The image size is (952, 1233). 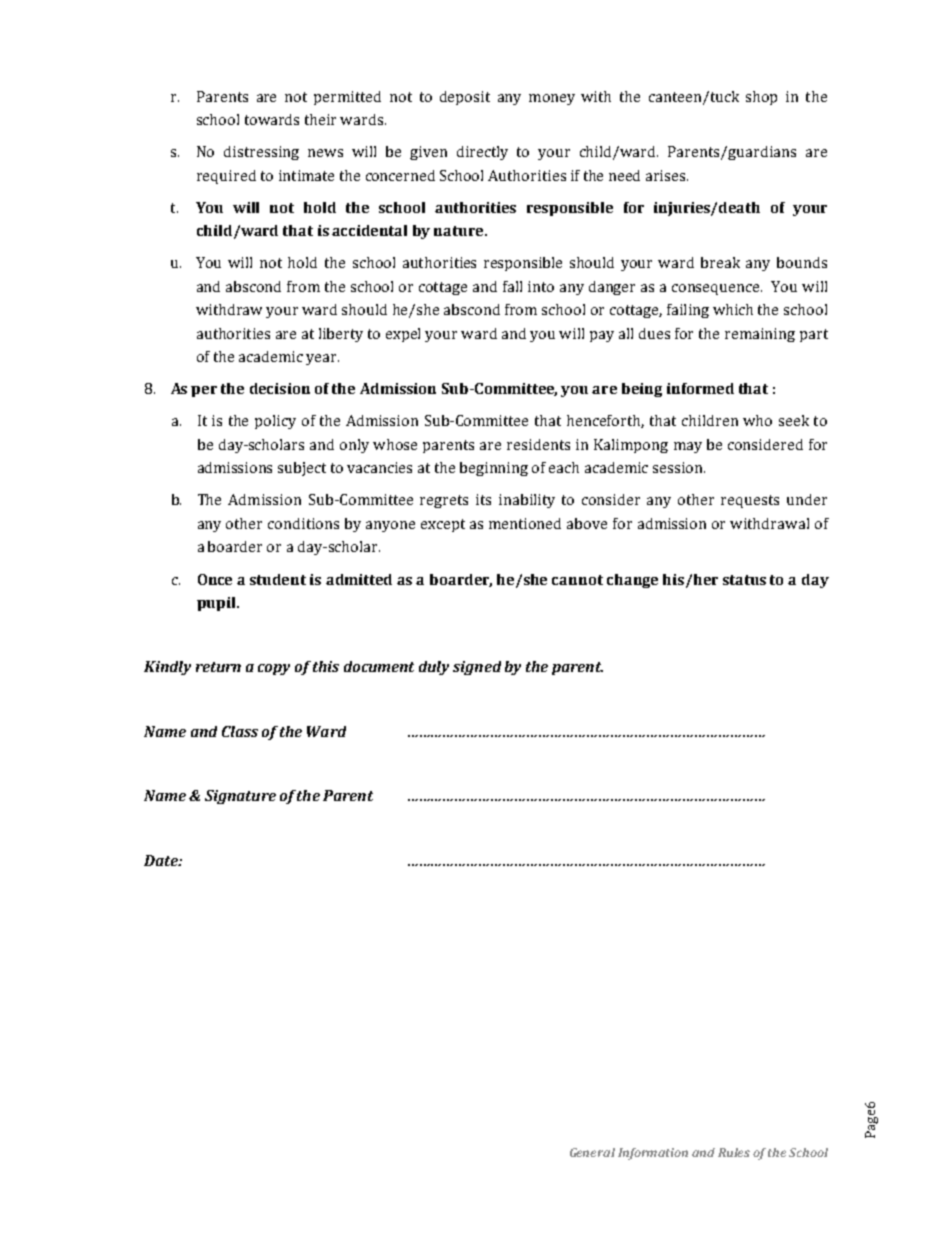 I want to click on General, so click(x=592, y=1152).
